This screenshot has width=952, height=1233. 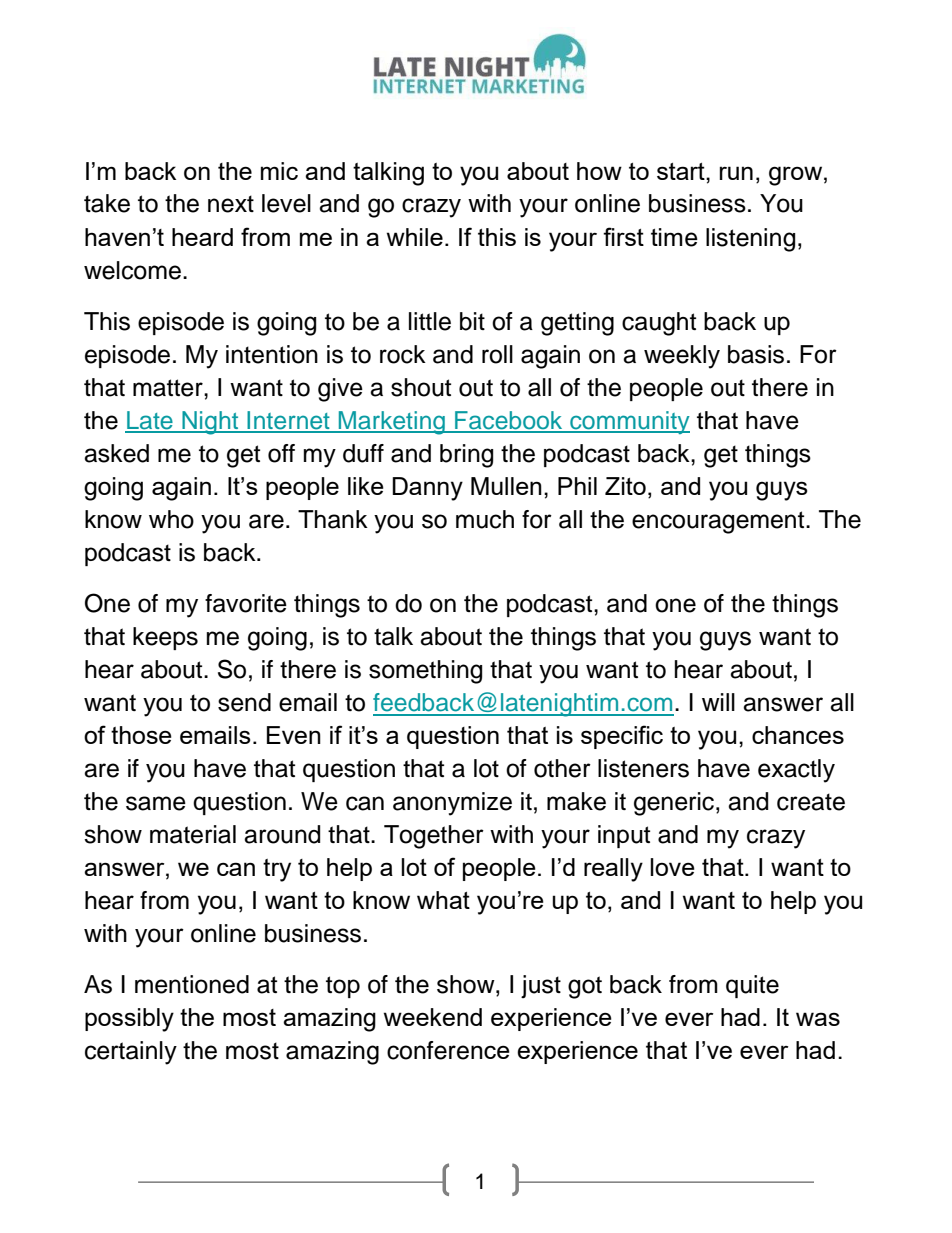 I want to click on shout, so click(x=421, y=387).
